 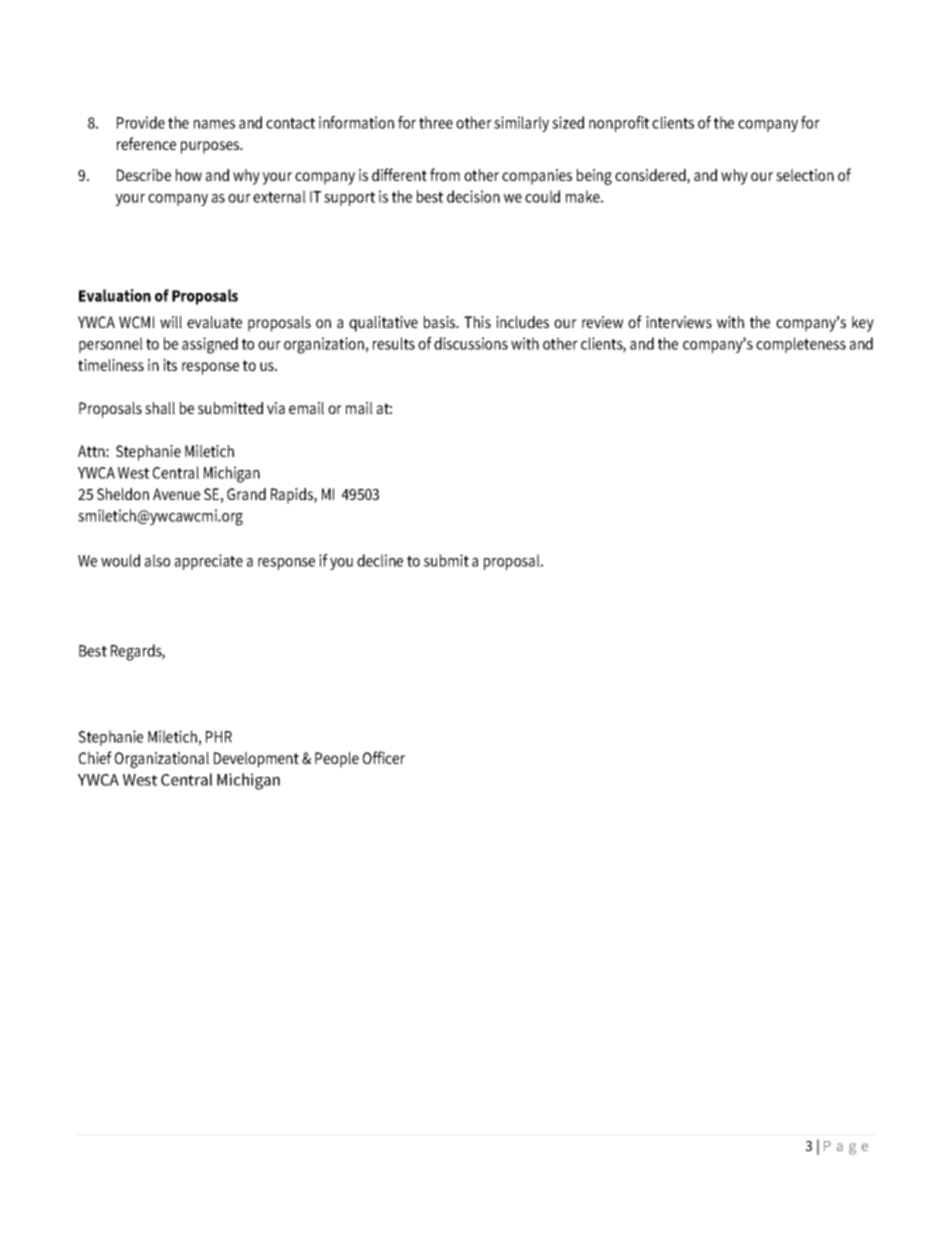 What do you see at coordinates (521, 124) in the page?
I see `similarly` at bounding box center [521, 124].
